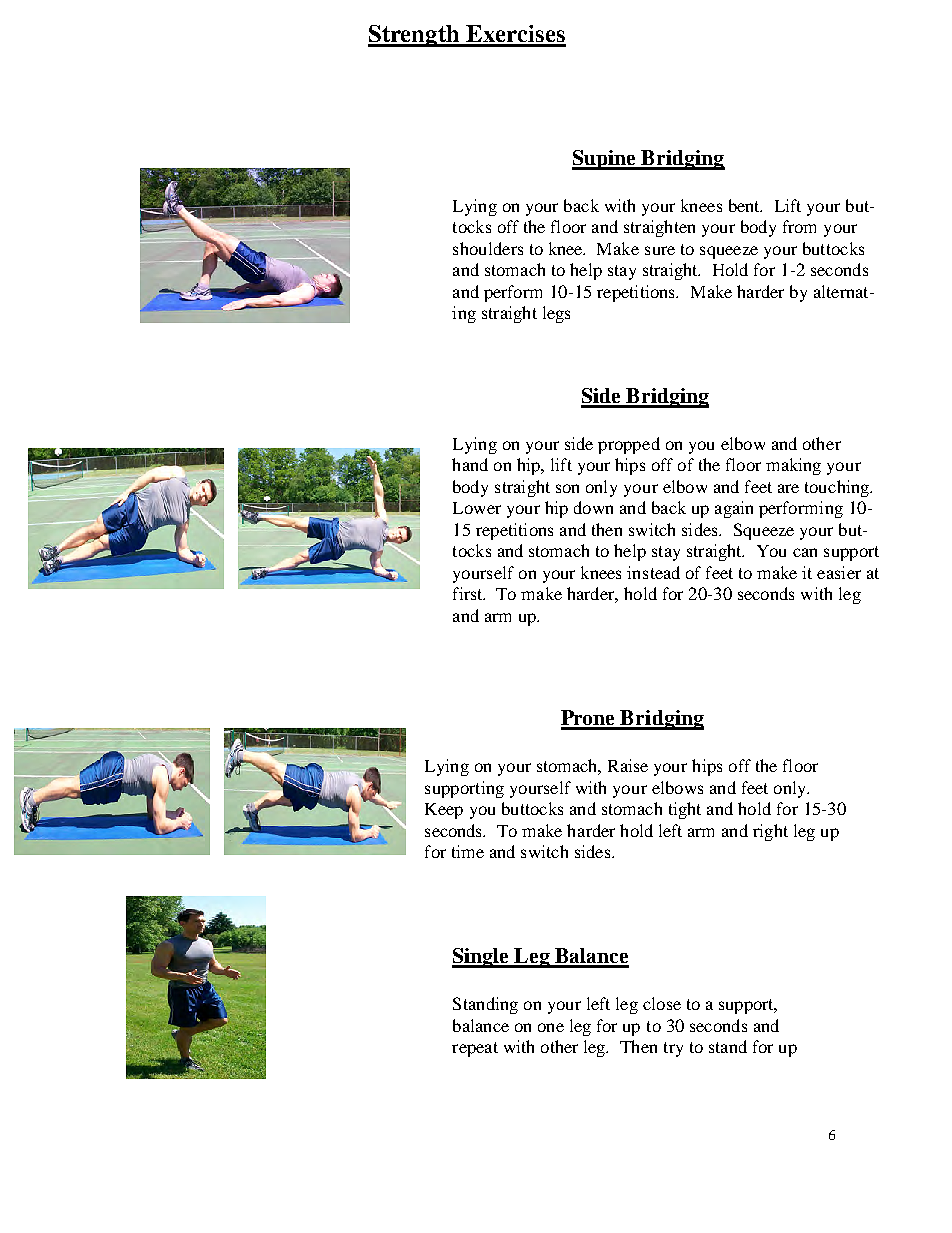 Image resolution: width=952 pixels, height=1233 pixels. I want to click on Lower, so click(477, 508).
